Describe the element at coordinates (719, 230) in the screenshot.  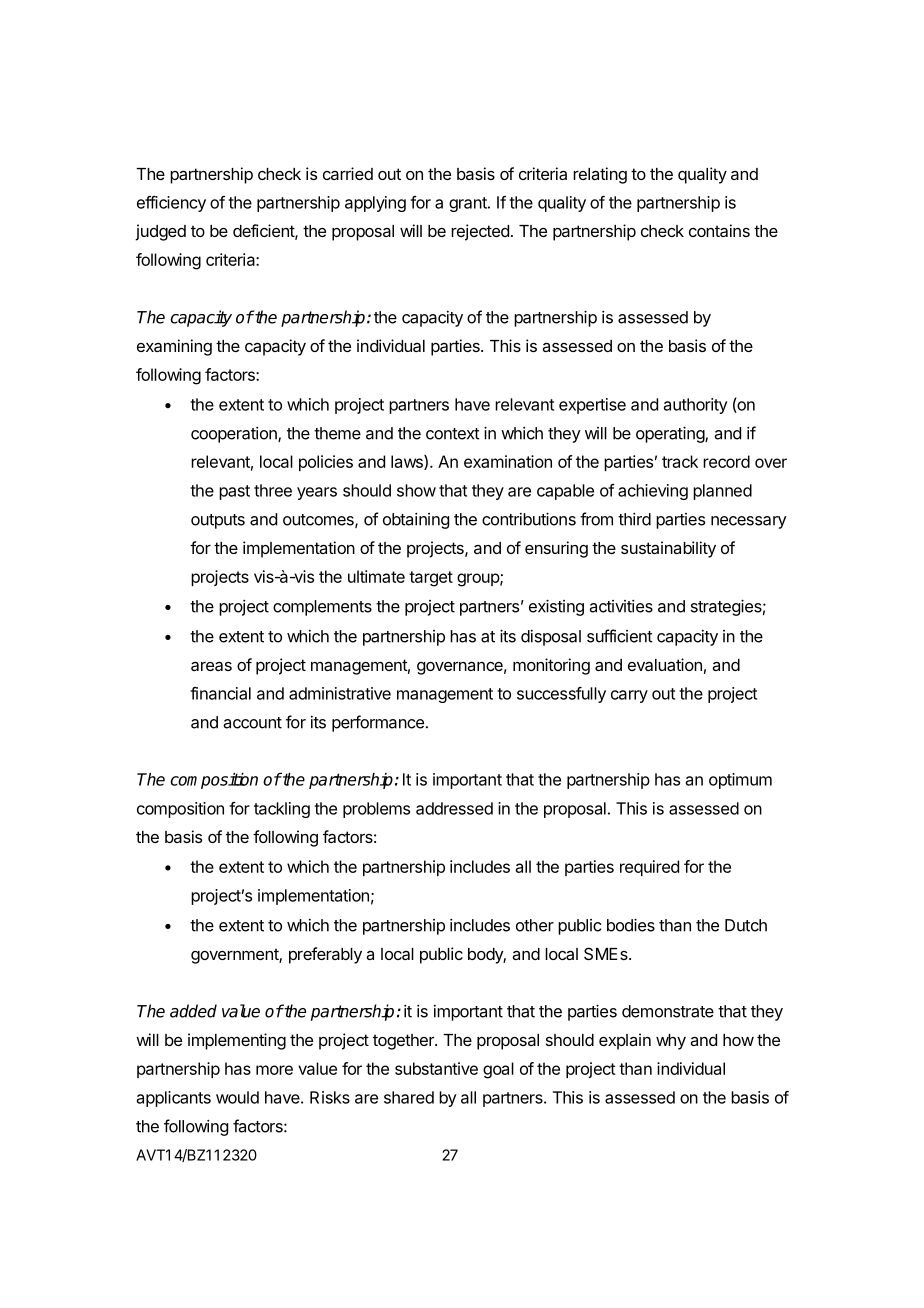
I see `contains` at that location.
